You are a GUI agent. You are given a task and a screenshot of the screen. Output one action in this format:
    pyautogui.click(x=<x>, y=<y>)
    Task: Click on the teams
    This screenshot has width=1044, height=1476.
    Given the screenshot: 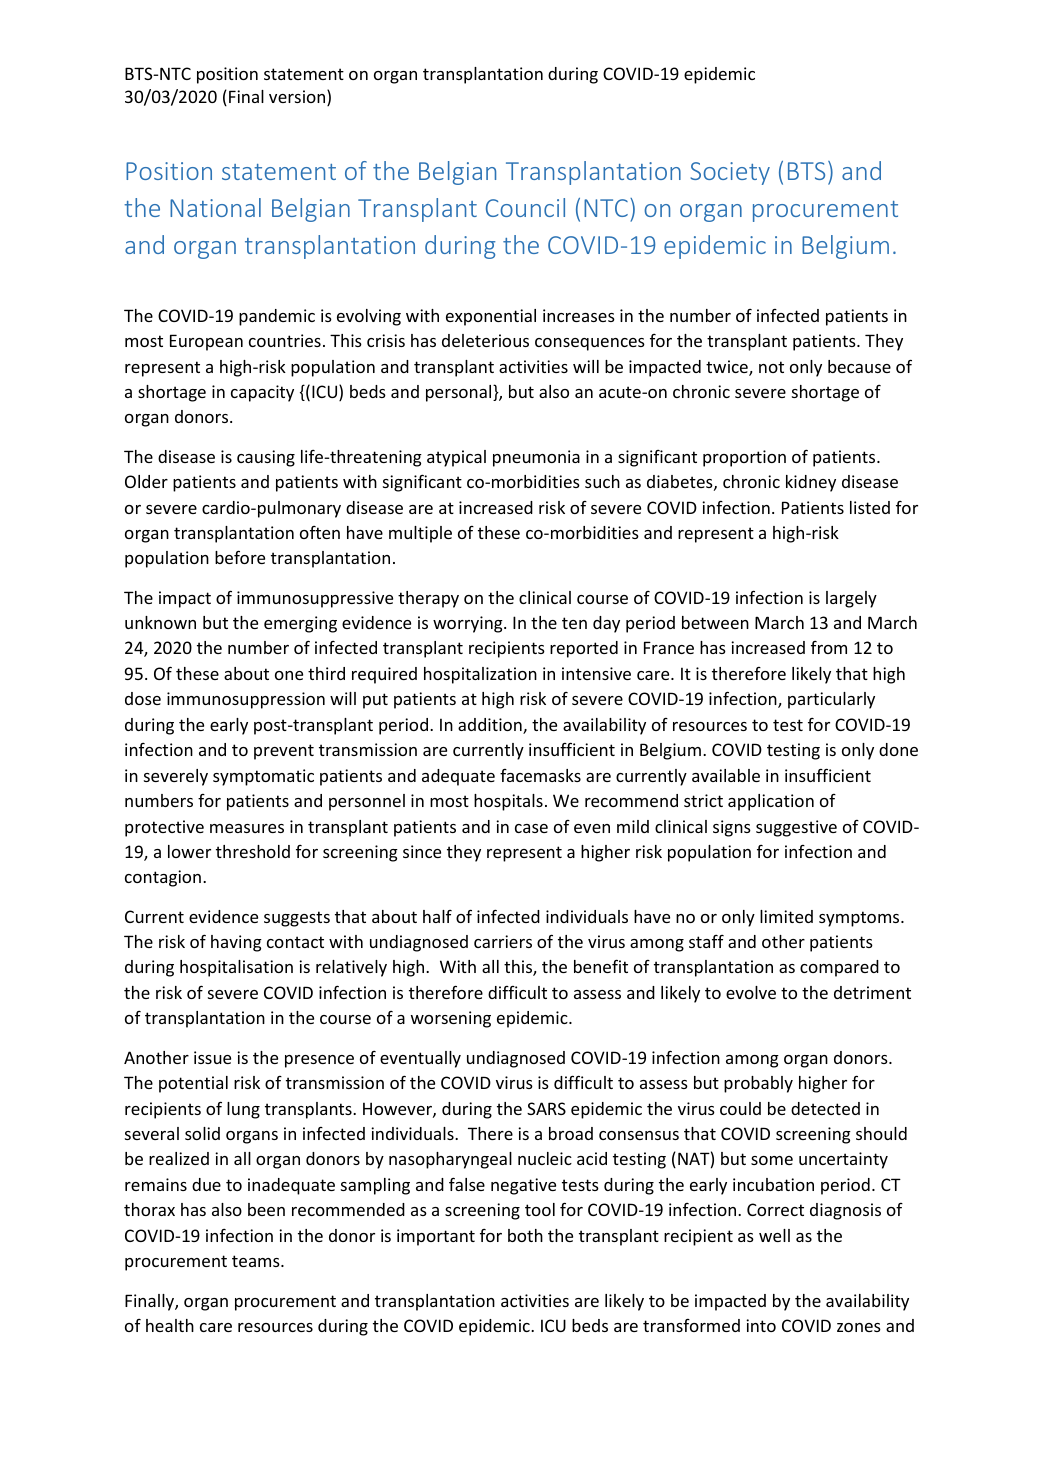 What is the action you would take?
    pyautogui.click(x=257, y=1261)
